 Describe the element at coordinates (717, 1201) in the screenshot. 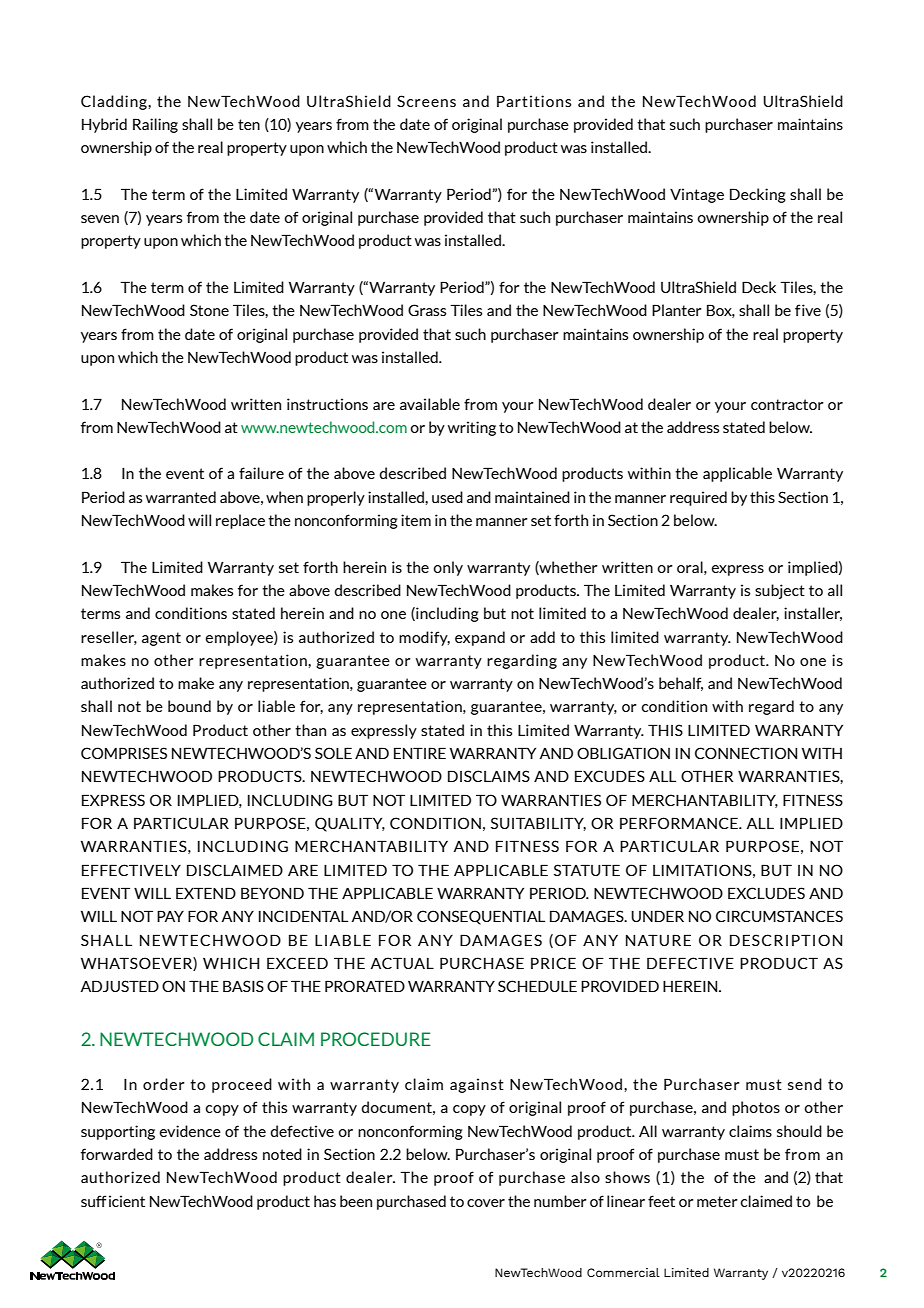

I see `meter` at that location.
